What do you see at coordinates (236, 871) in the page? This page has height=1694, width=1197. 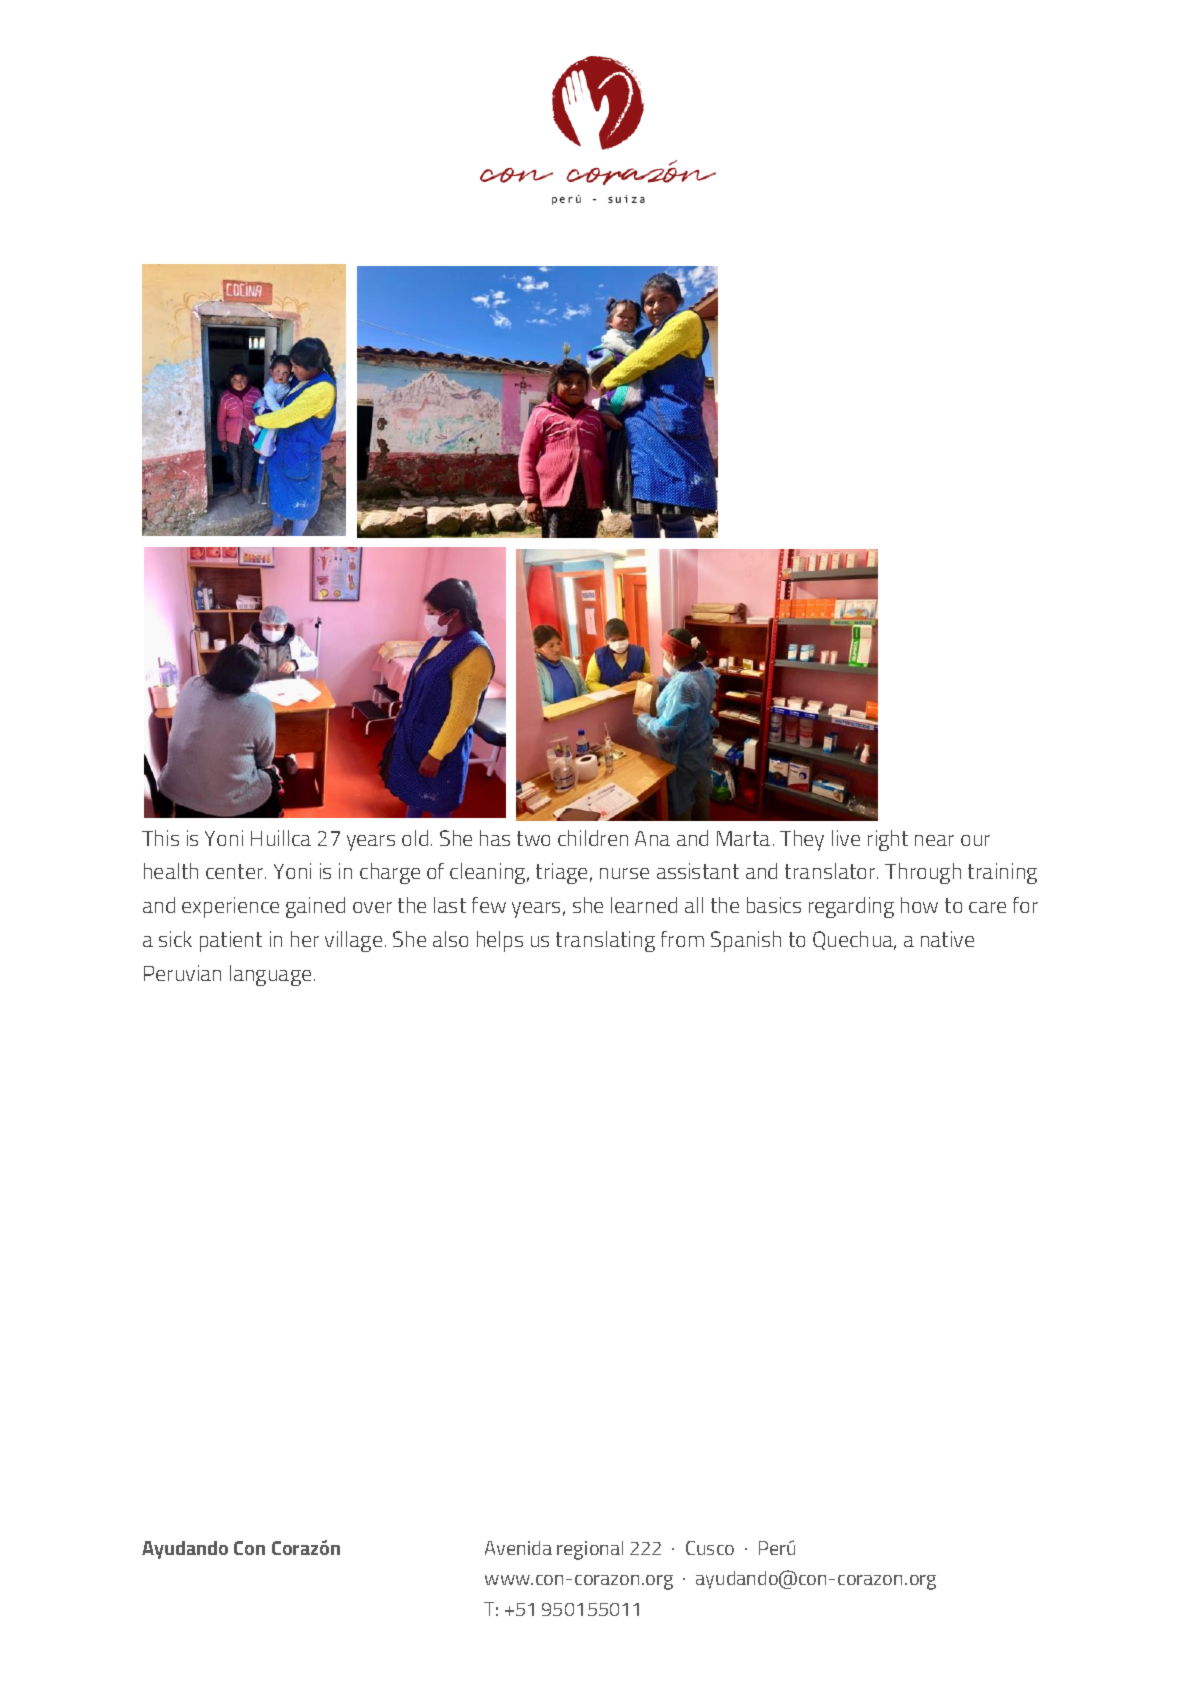 I see `center` at bounding box center [236, 871].
